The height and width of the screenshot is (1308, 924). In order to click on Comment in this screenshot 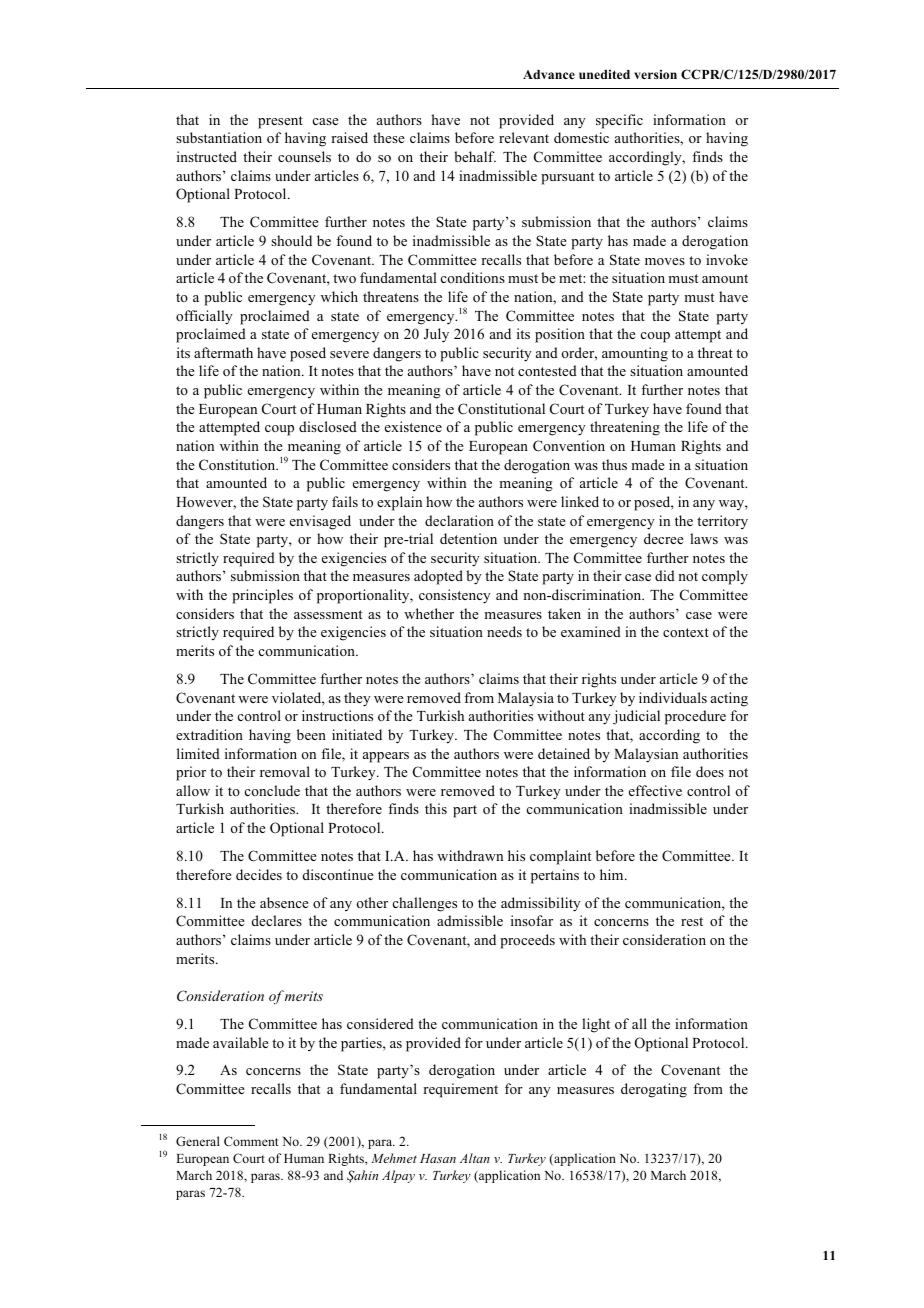, I will do `click(251, 1141)`.
